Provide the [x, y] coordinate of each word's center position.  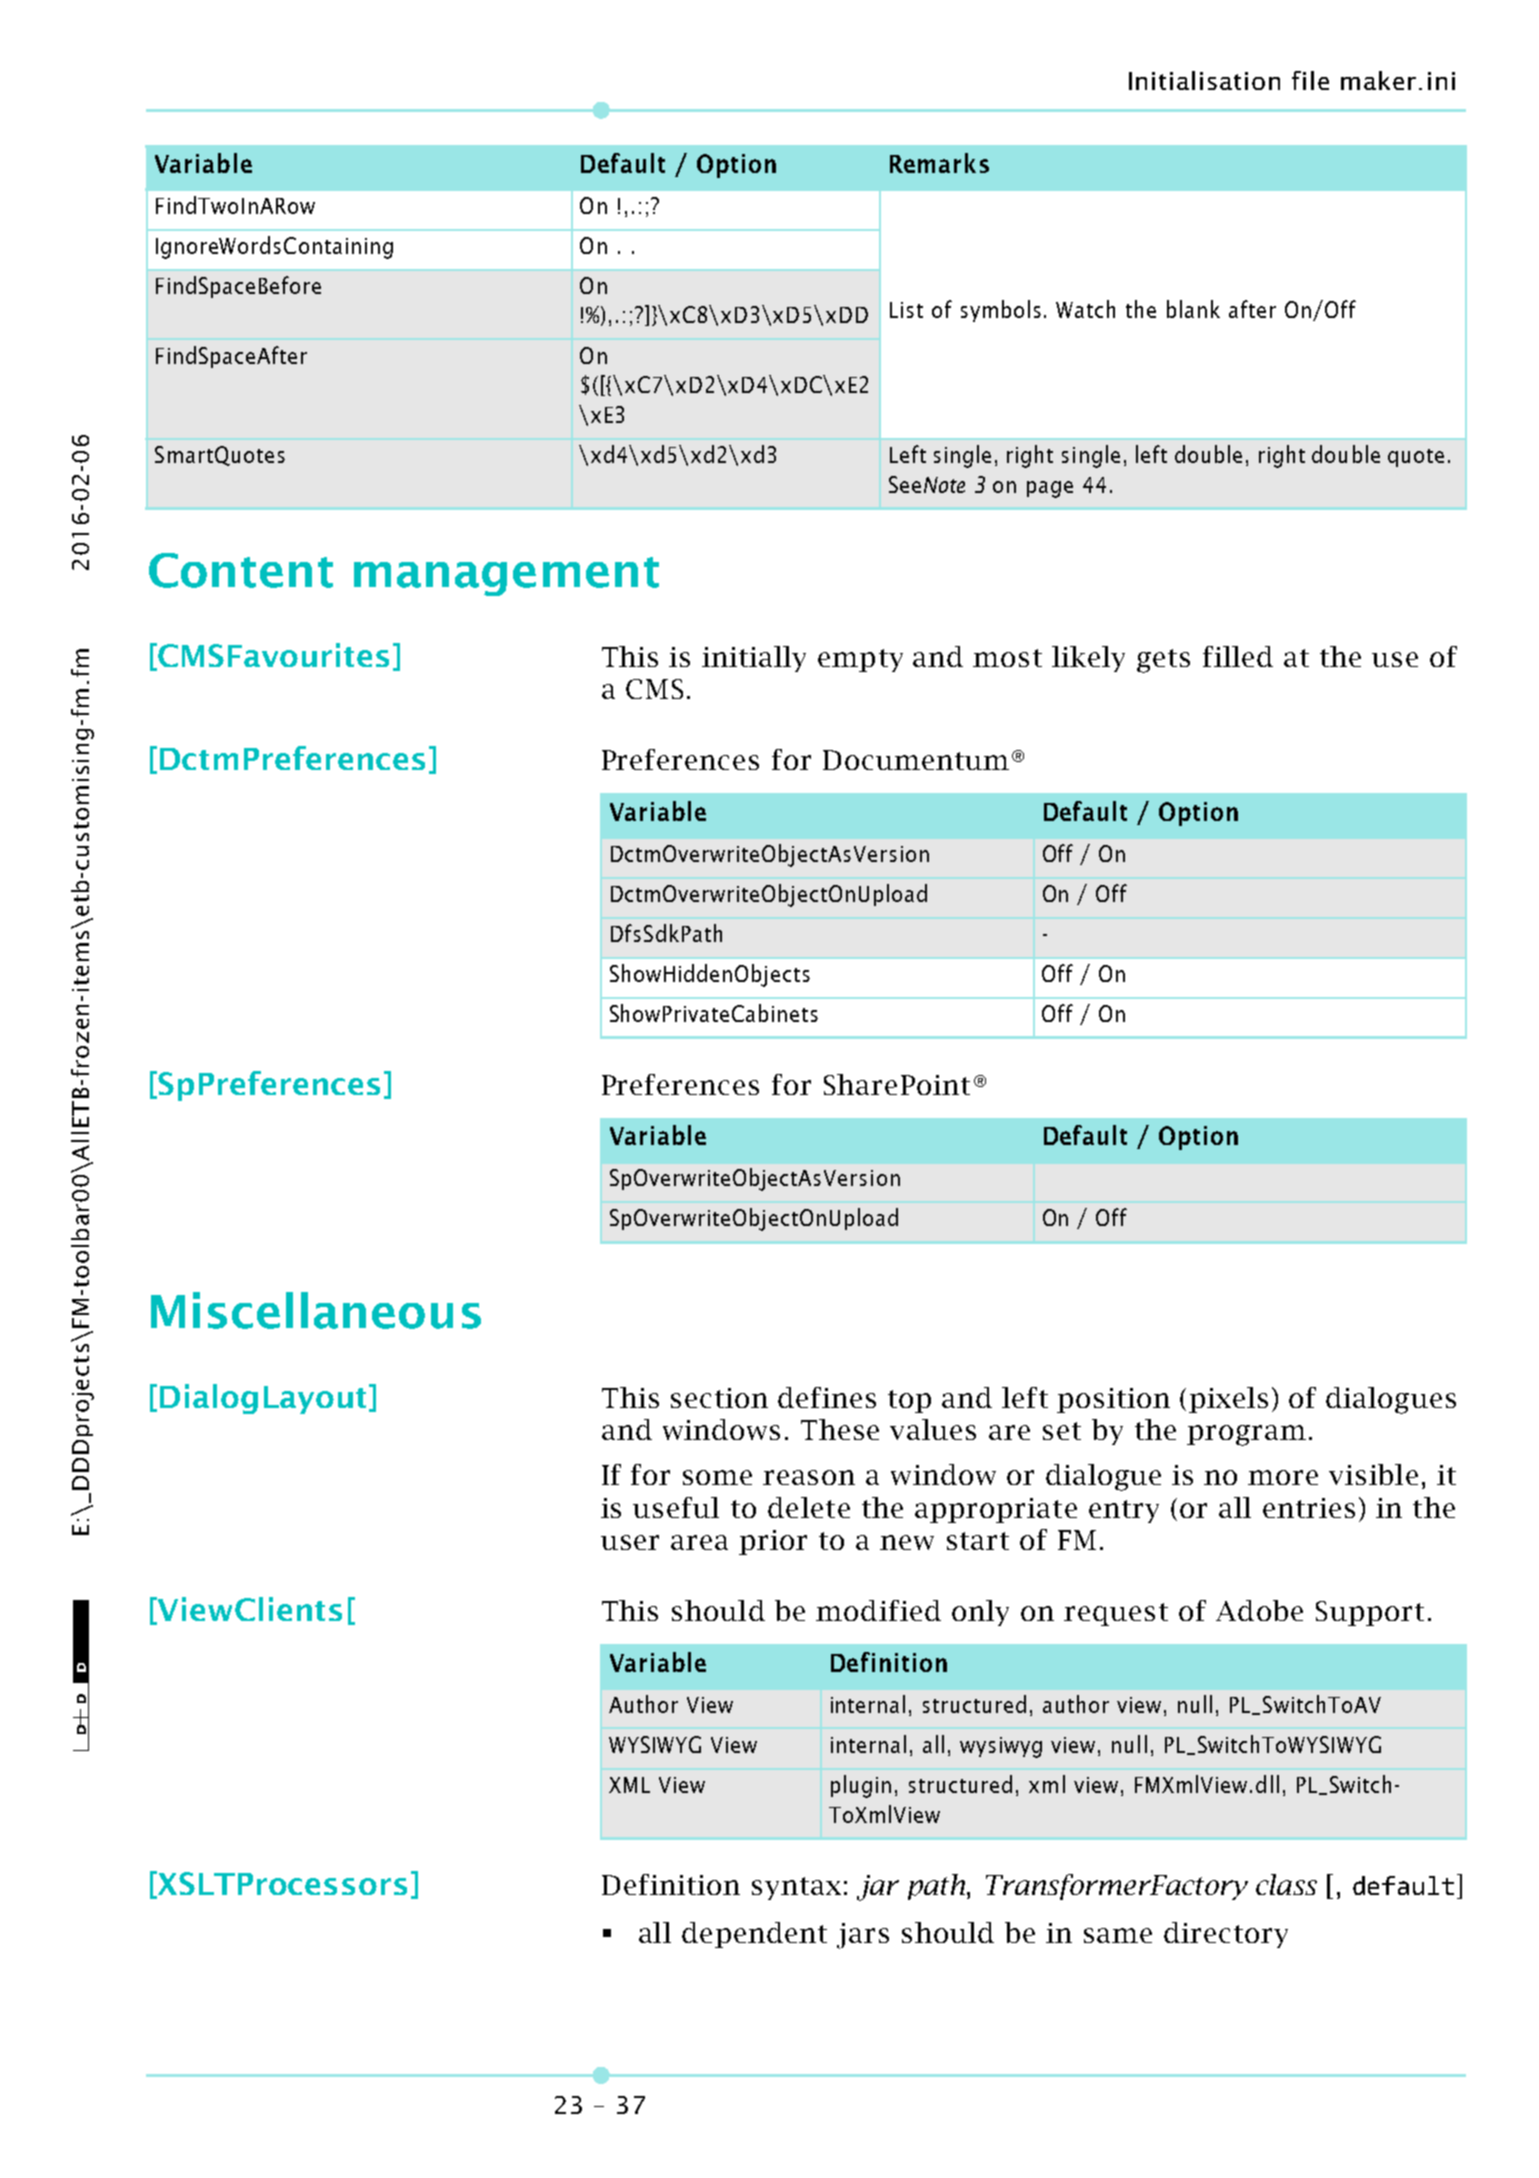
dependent [754, 1935]
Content [241, 570]
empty [860, 660]
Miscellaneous [316, 1310]
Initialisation [1204, 80]
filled [1238, 656]
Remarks [939, 163]
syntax [796, 1888]
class [1286, 1884]
